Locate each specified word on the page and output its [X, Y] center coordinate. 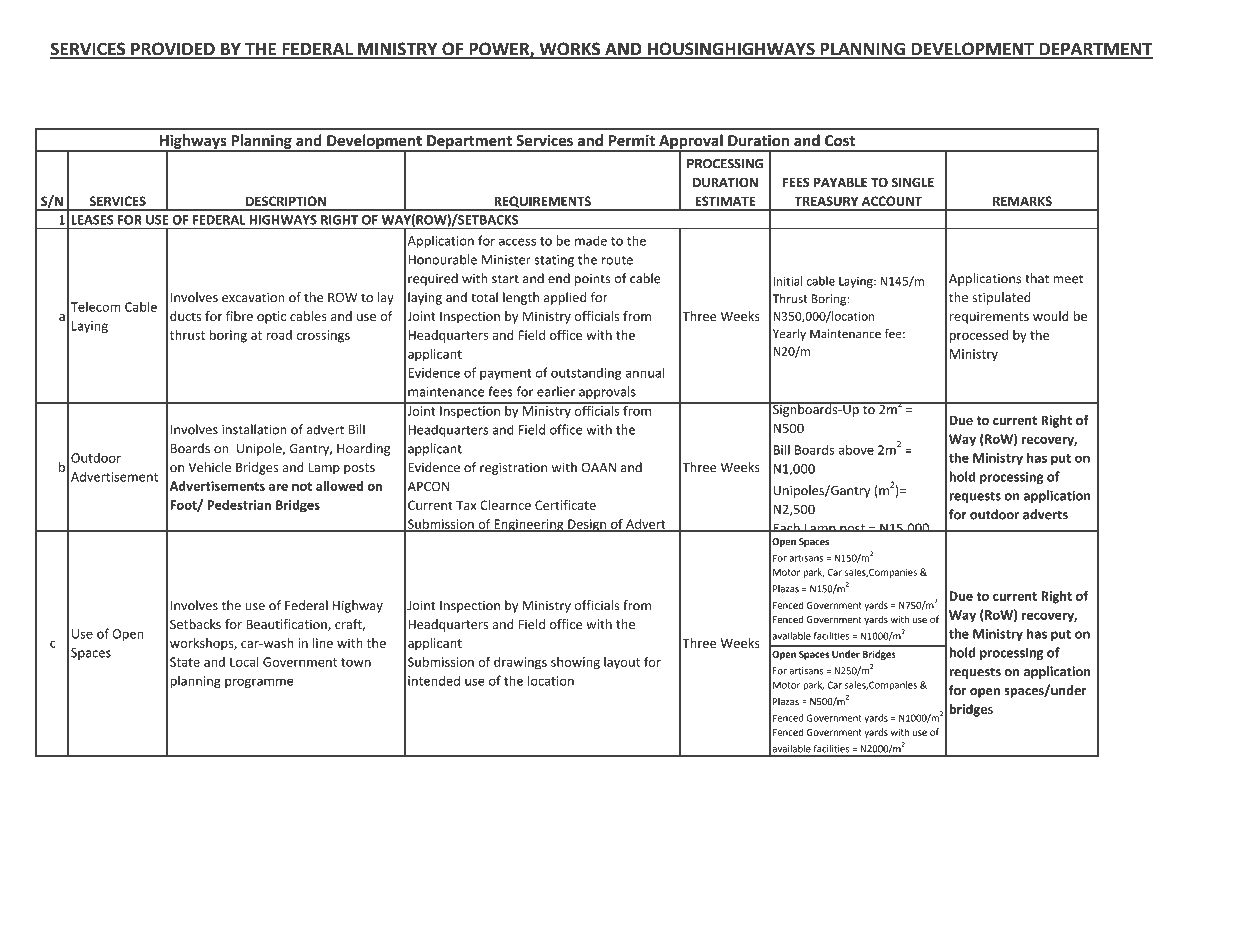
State [185, 662]
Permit [632, 140]
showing [575, 663]
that [1037, 278]
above [856, 449]
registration [513, 468]
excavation [253, 297]
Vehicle [209, 467]
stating [554, 261]
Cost [840, 140]
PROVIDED [173, 50]
